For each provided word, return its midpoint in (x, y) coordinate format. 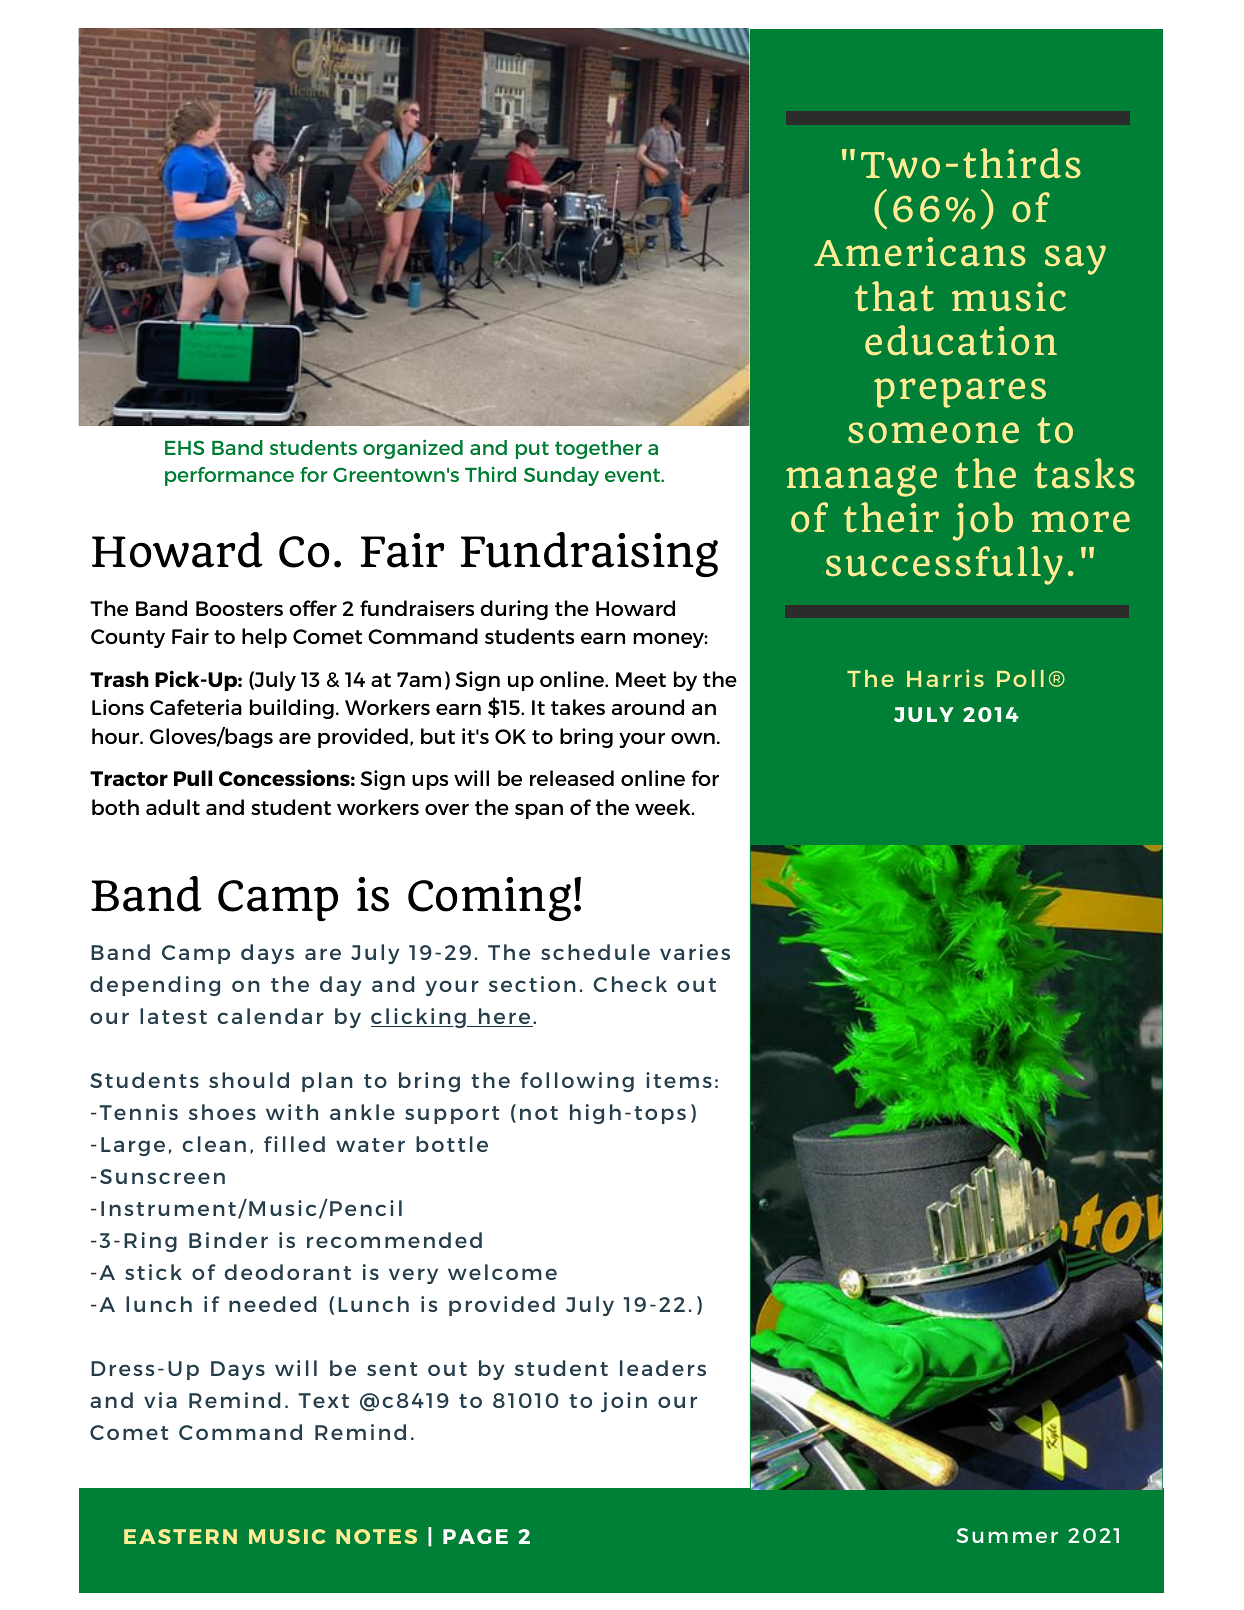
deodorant (288, 1272)
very (413, 1276)
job (983, 521)
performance (229, 476)
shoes (222, 1112)
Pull (193, 778)
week (664, 807)
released (572, 778)
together (598, 449)
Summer (1007, 1535)
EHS (184, 447)
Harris (945, 678)
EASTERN (180, 1536)
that (894, 296)
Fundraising (589, 554)
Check (630, 984)
